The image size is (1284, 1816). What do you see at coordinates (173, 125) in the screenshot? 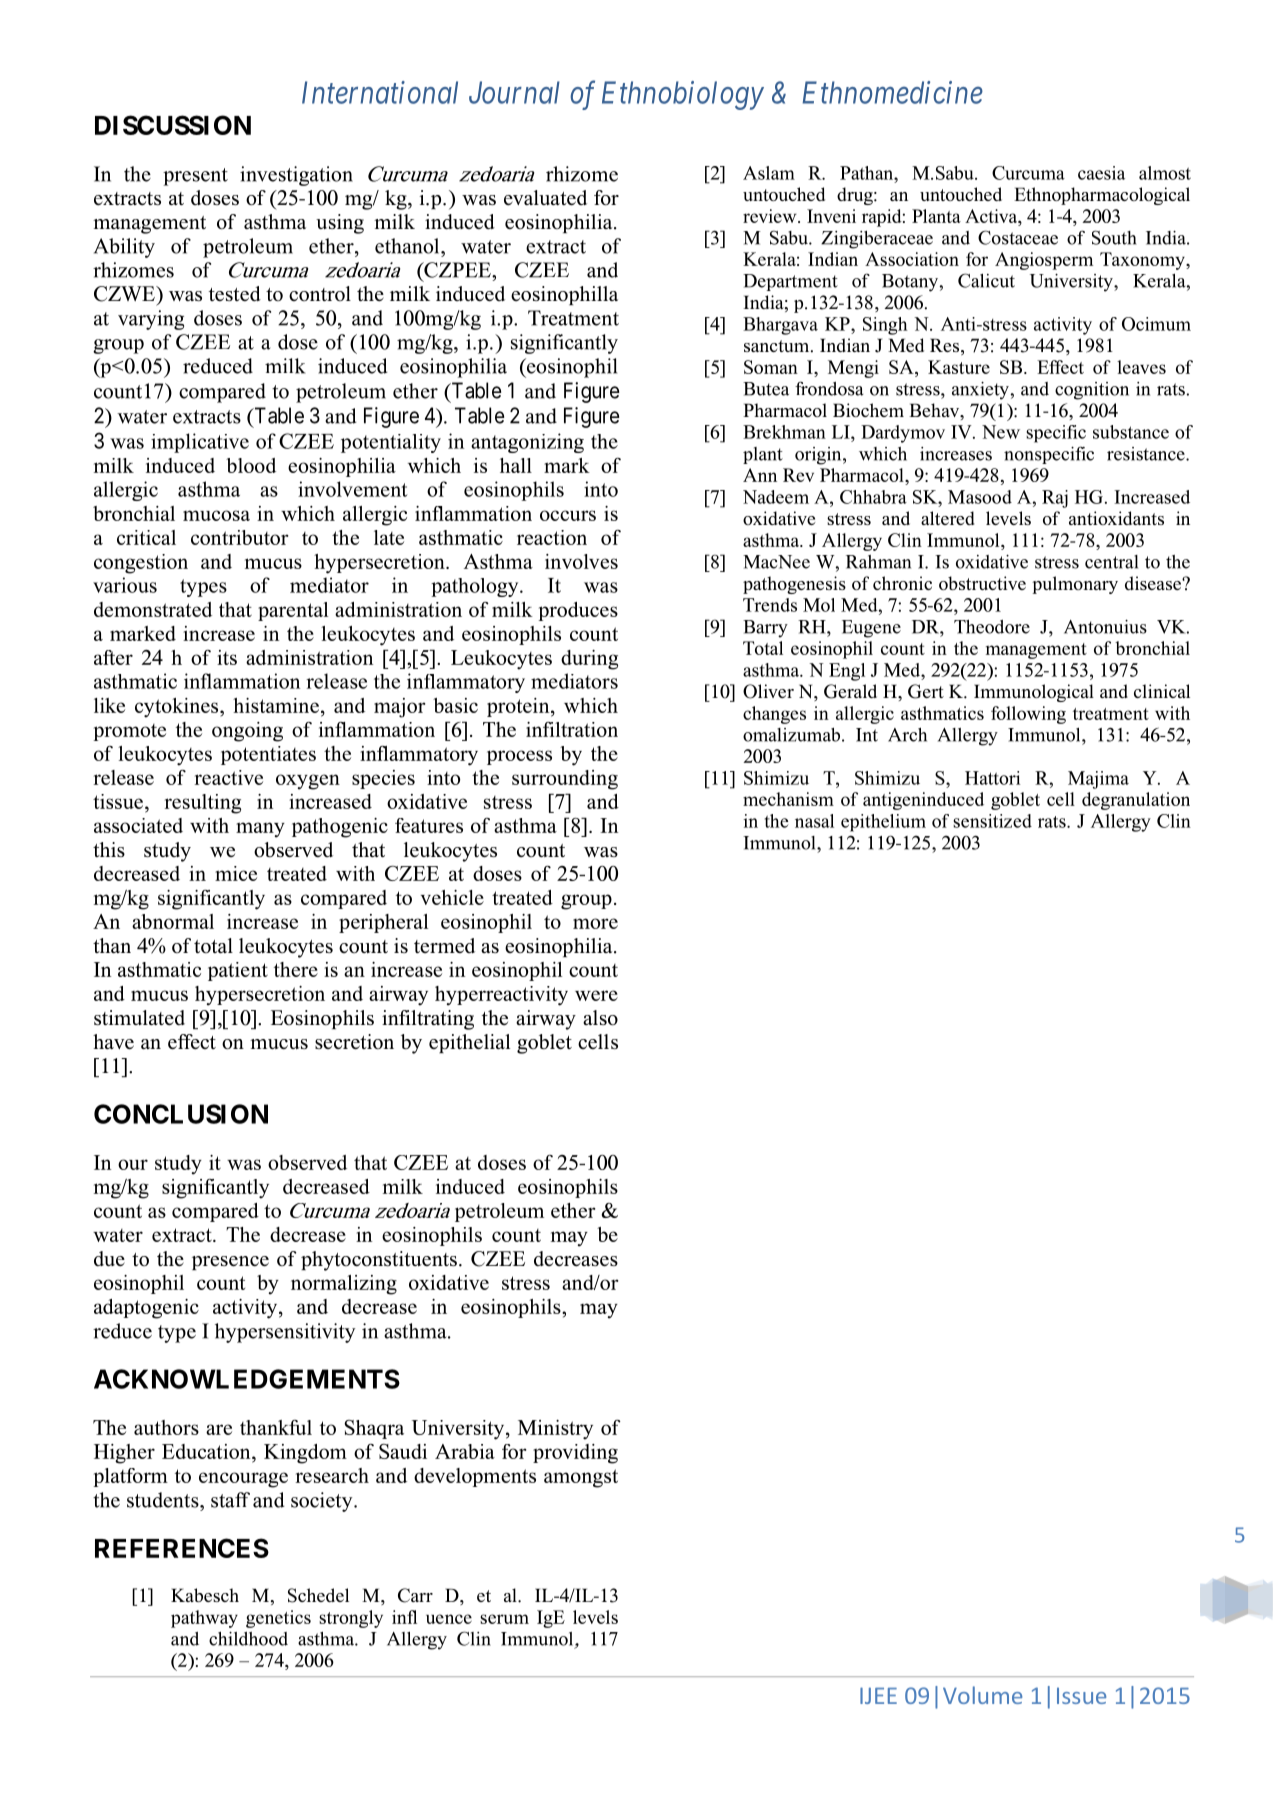
I see `DISCUSSION` at bounding box center [173, 125].
